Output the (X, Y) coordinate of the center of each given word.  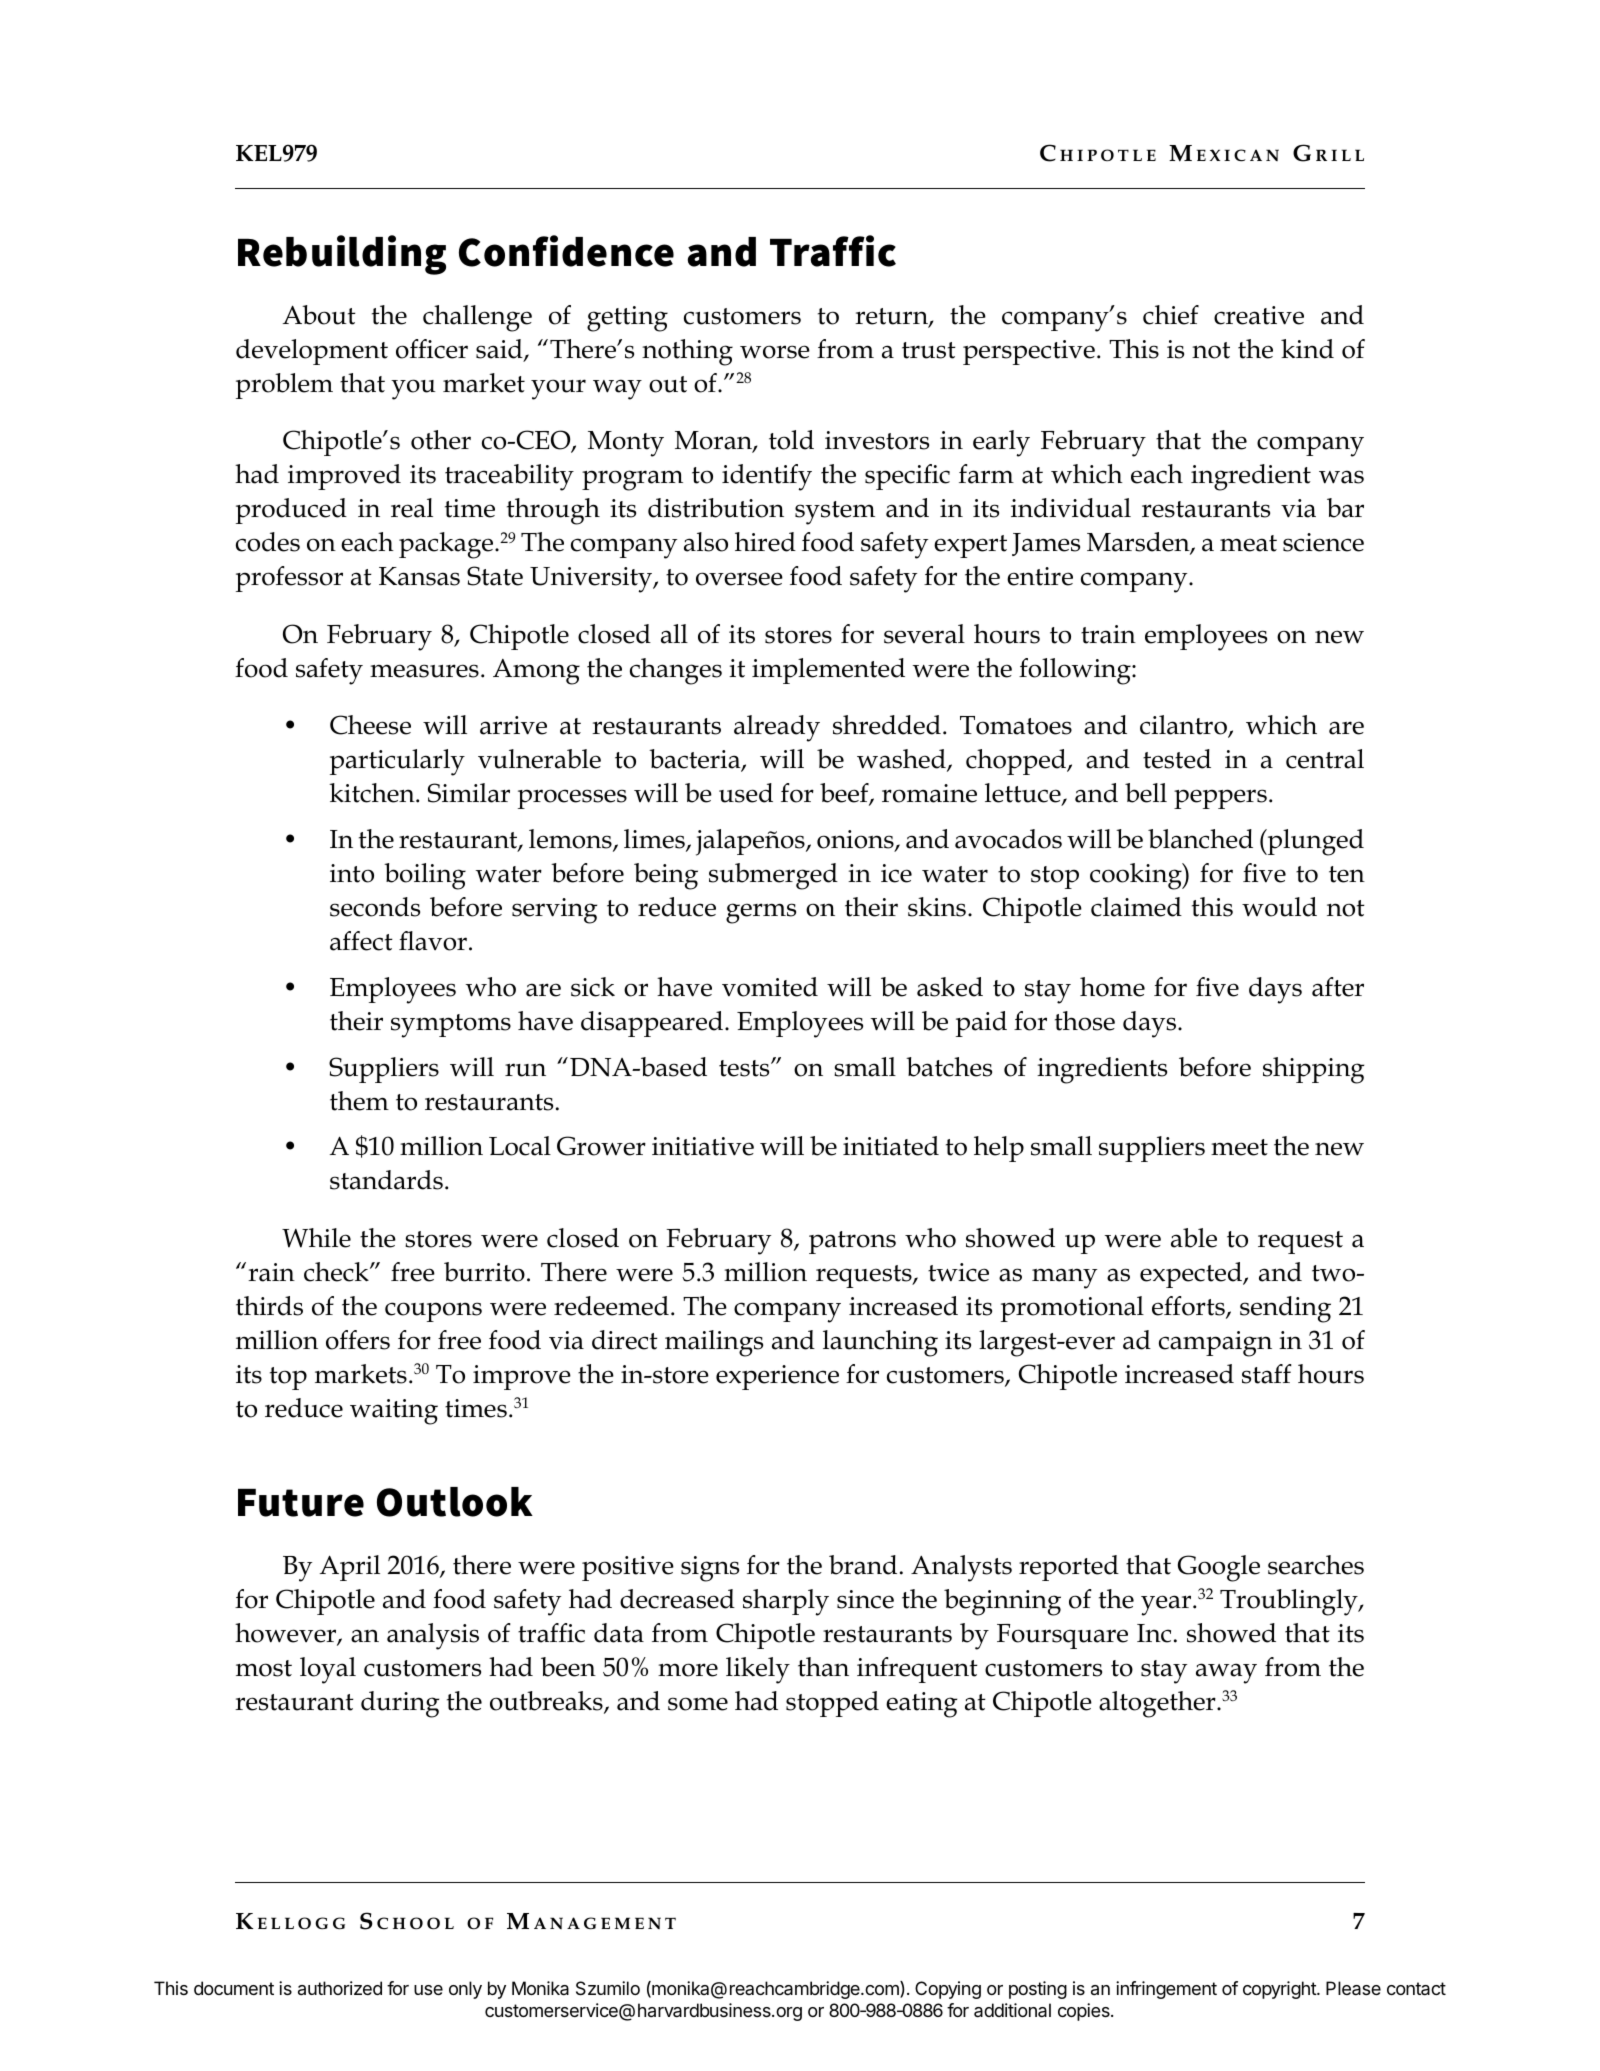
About (319, 315)
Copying (948, 1990)
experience (777, 1377)
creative (1259, 315)
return (892, 317)
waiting (394, 1412)
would (1279, 907)
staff (1267, 1374)
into (352, 873)
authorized (340, 1988)
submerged (773, 876)
